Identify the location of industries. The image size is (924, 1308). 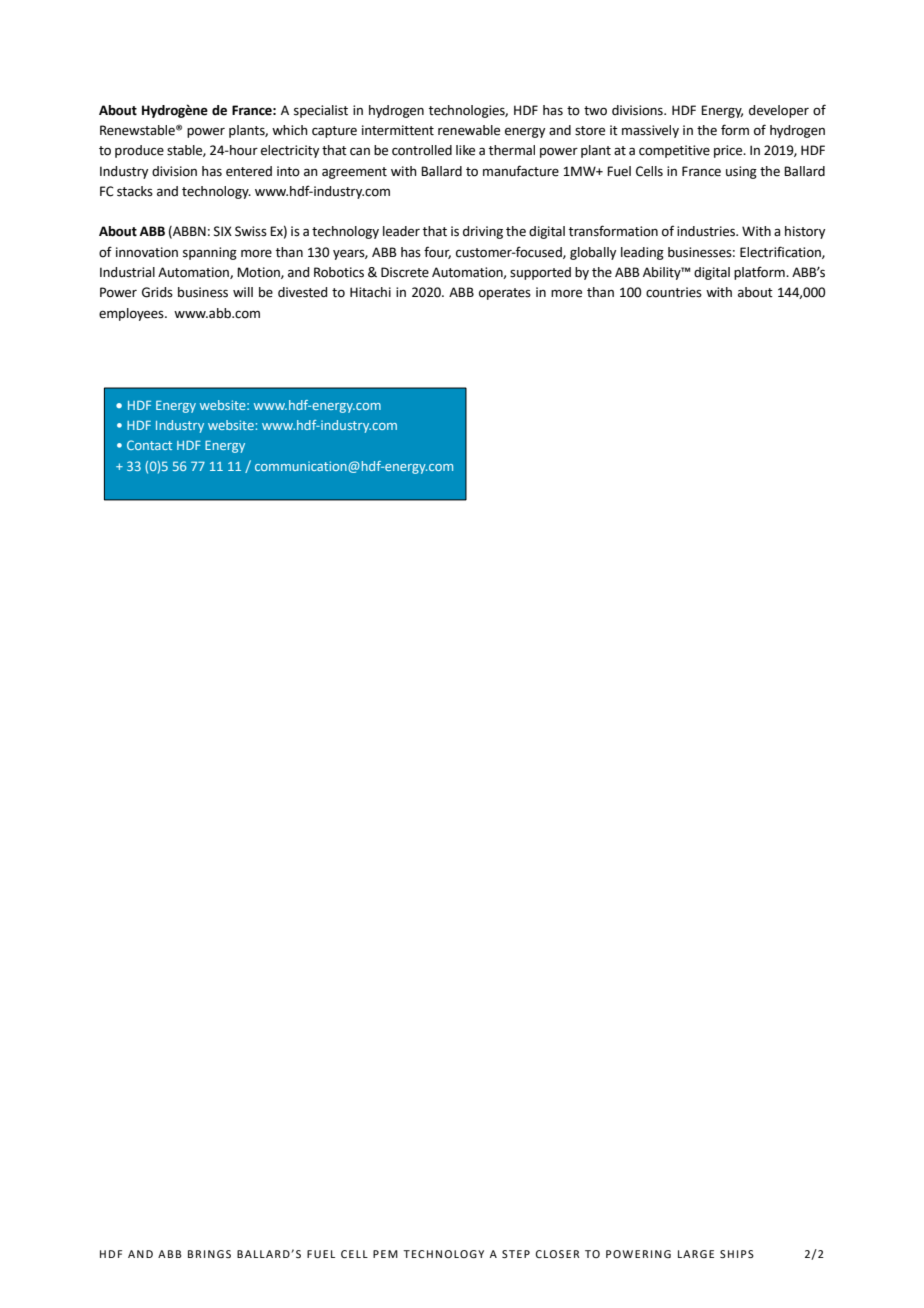
(707, 231).
